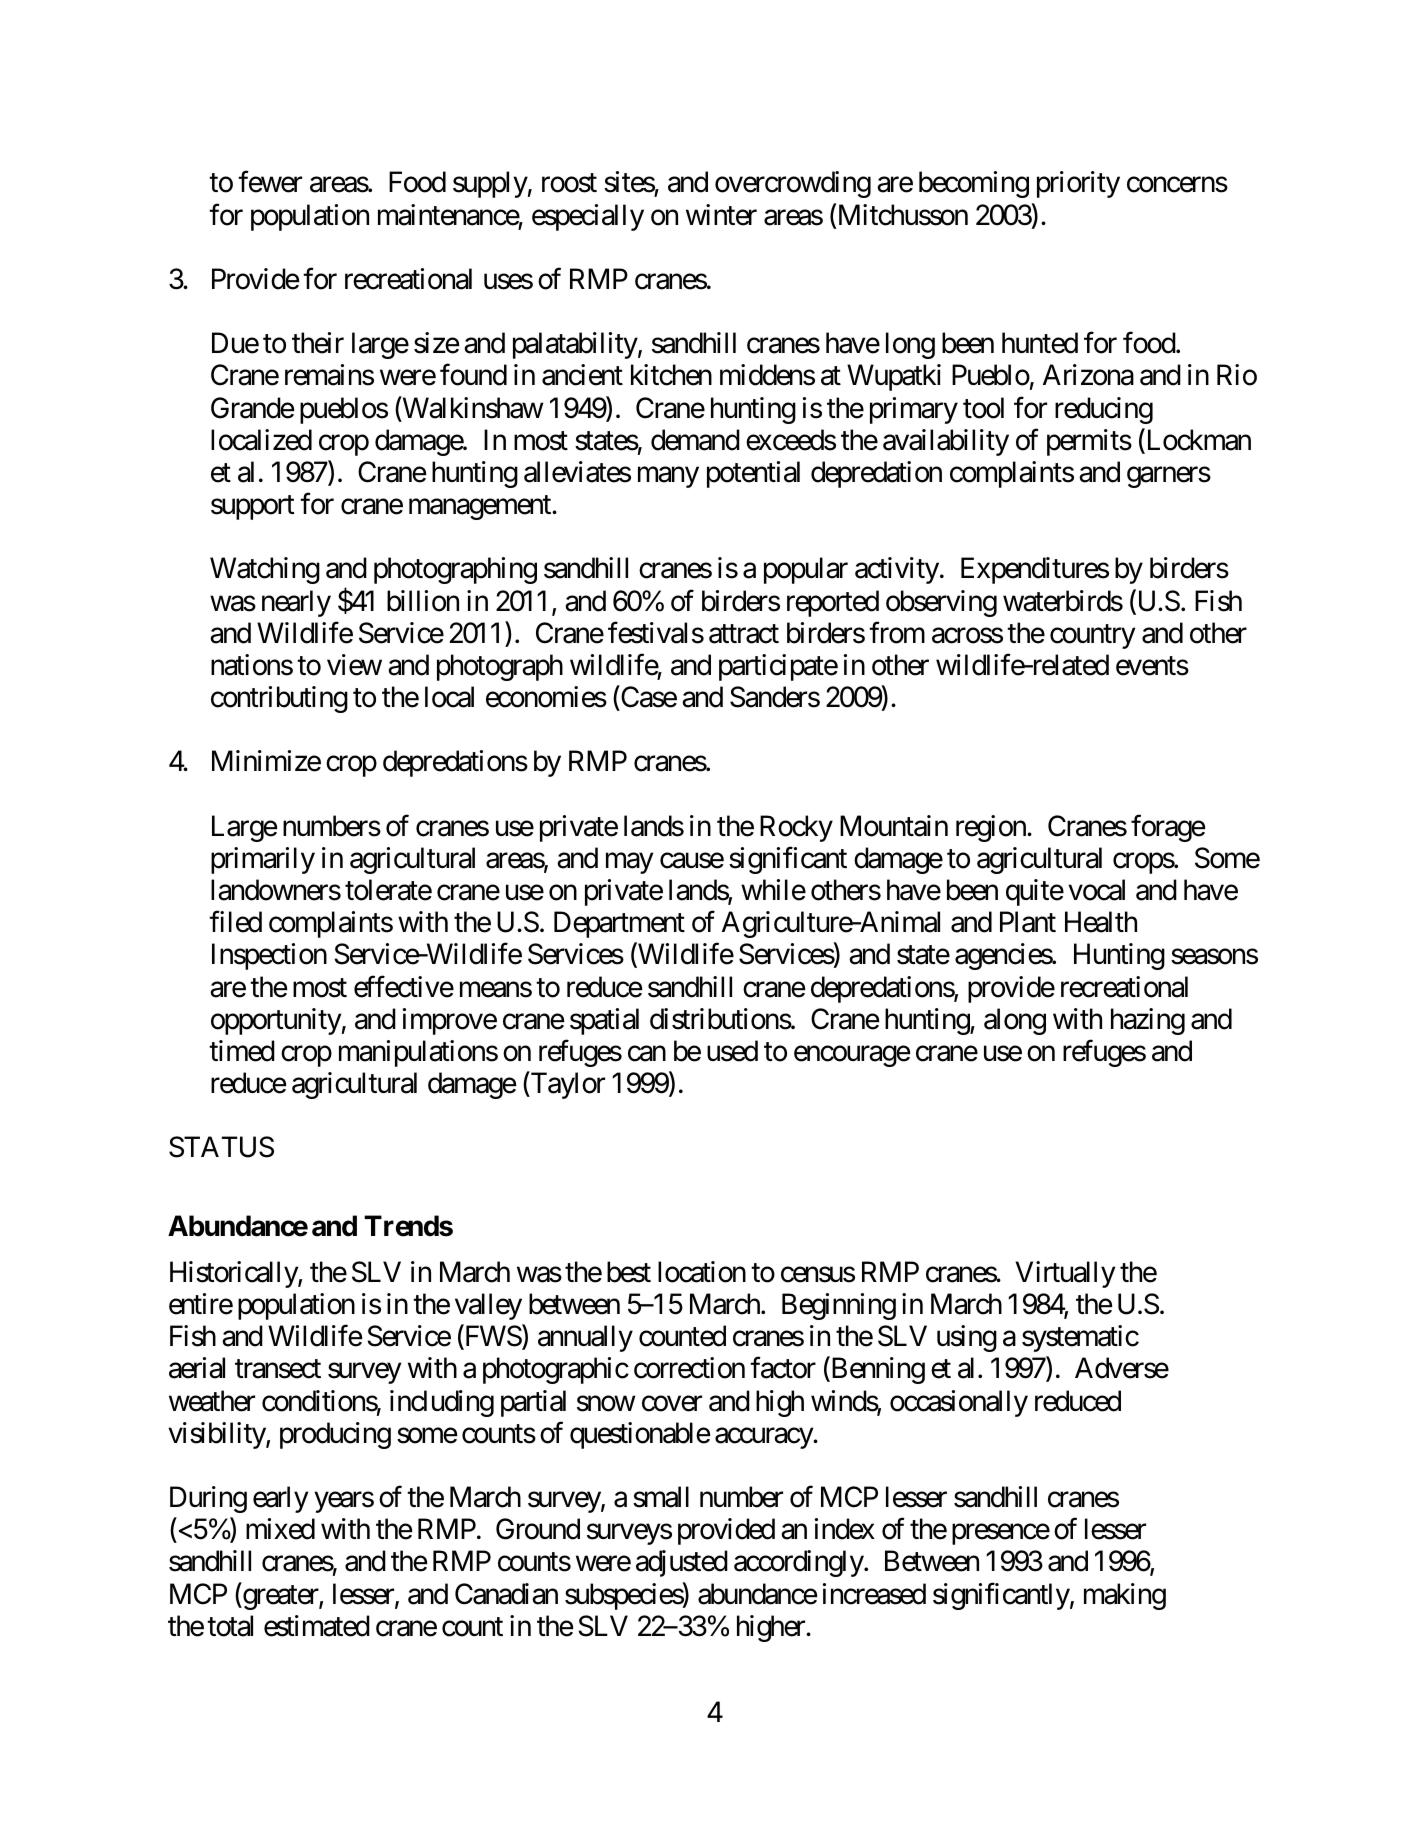 The width and height of the image is (1426, 1846). Describe the element at coordinates (278, 1369) in the image. I see `transect` at that location.
